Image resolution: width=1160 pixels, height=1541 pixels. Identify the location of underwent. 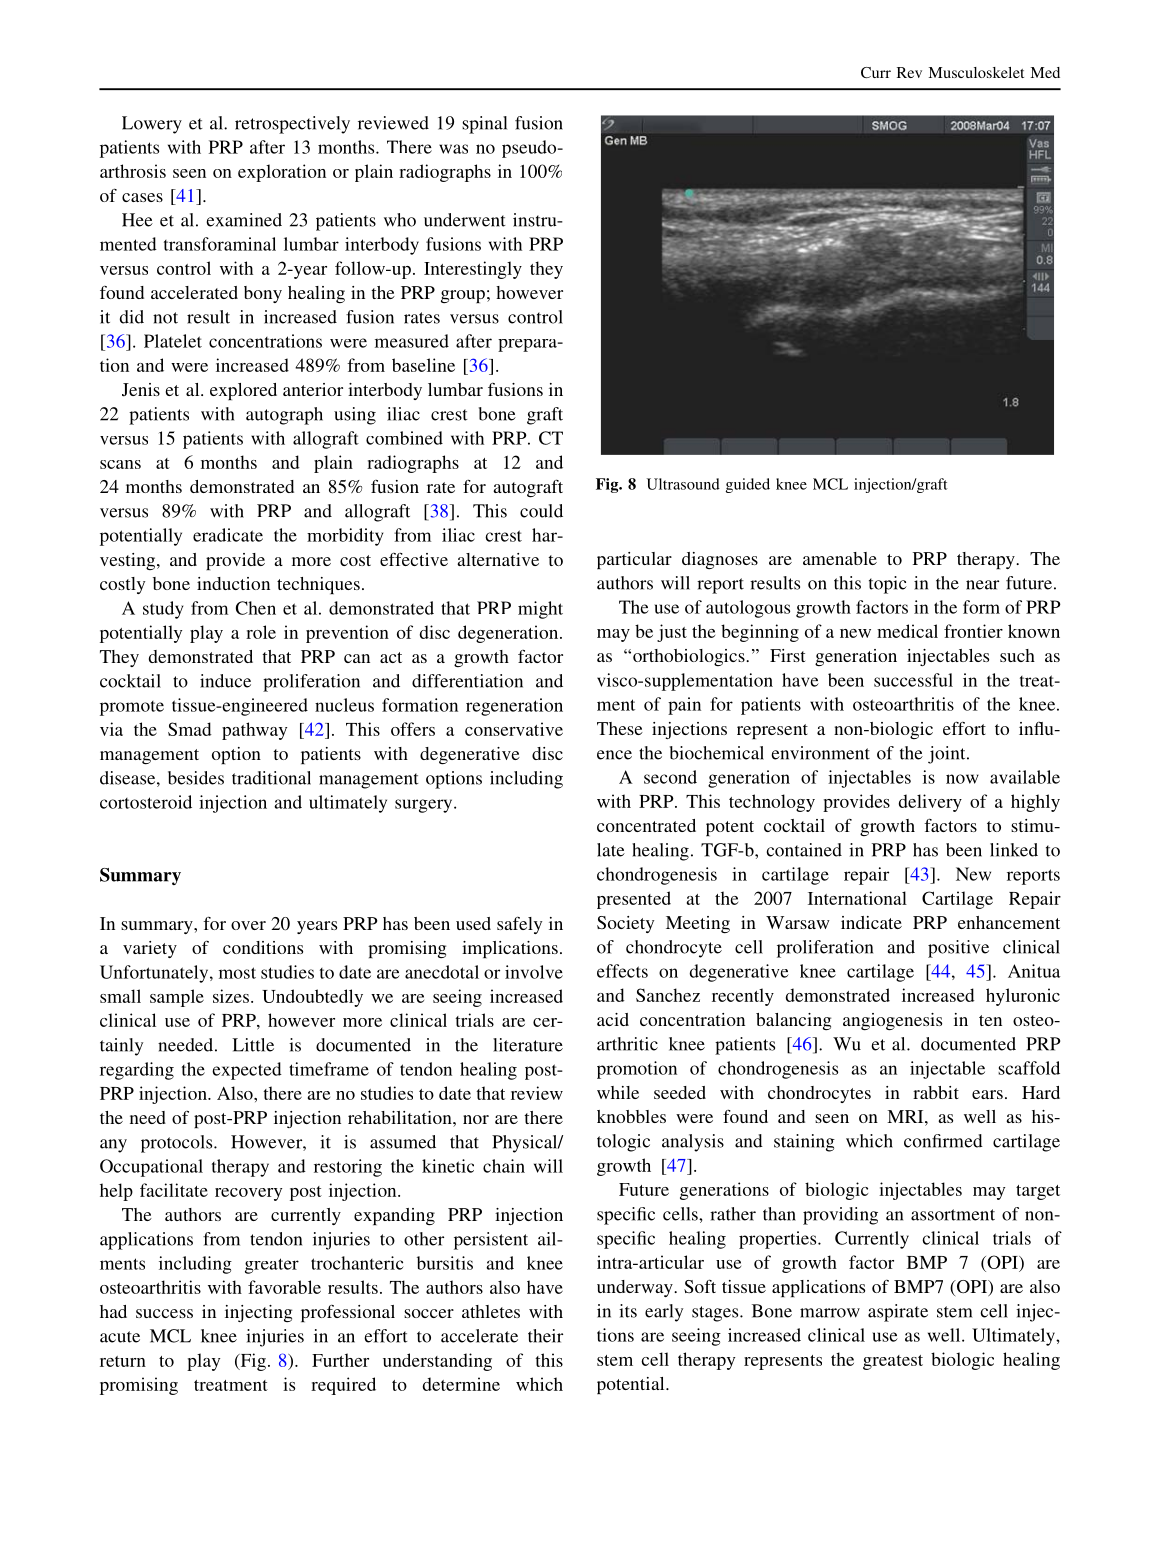
(465, 220).
